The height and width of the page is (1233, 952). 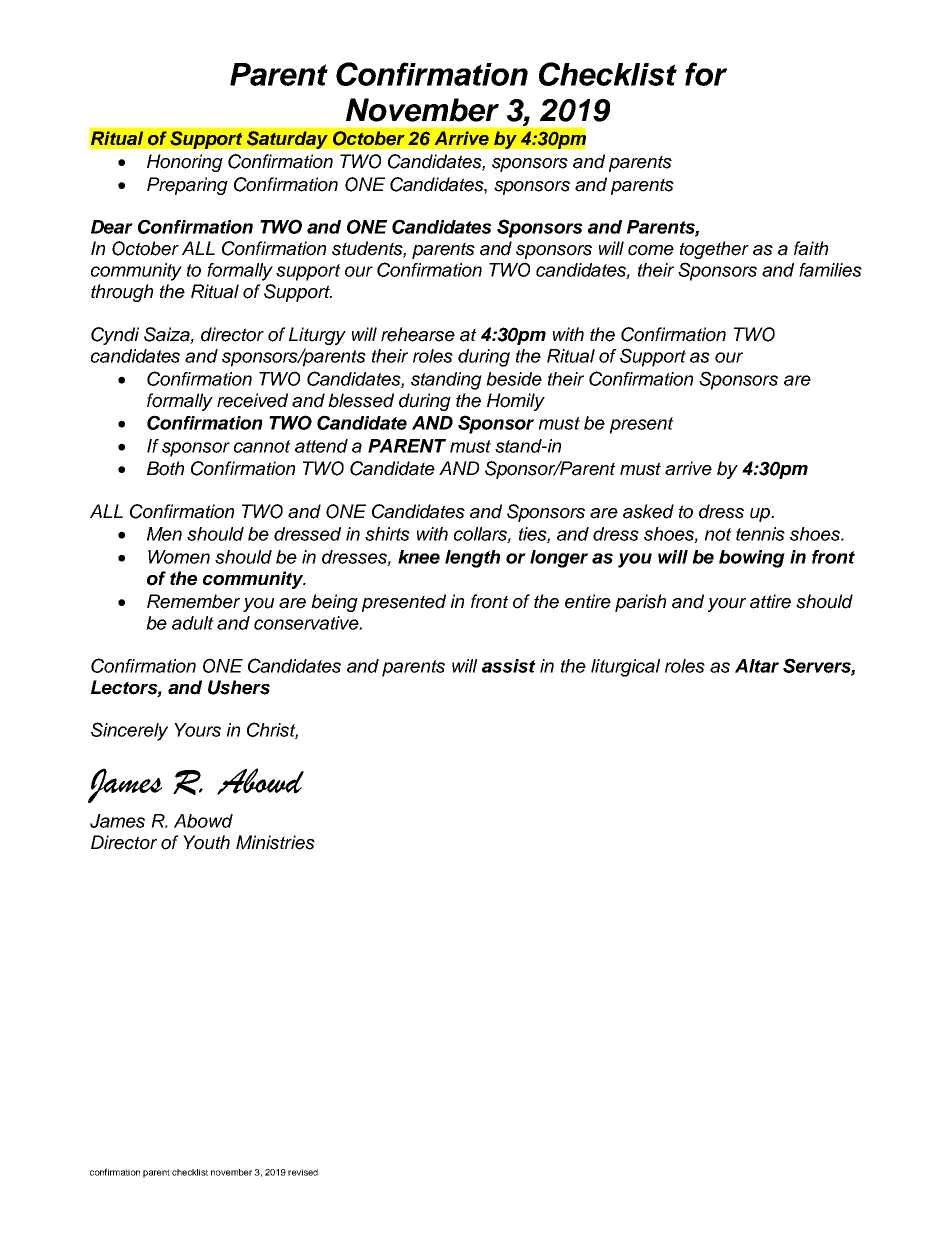 I want to click on together, so click(x=714, y=250).
